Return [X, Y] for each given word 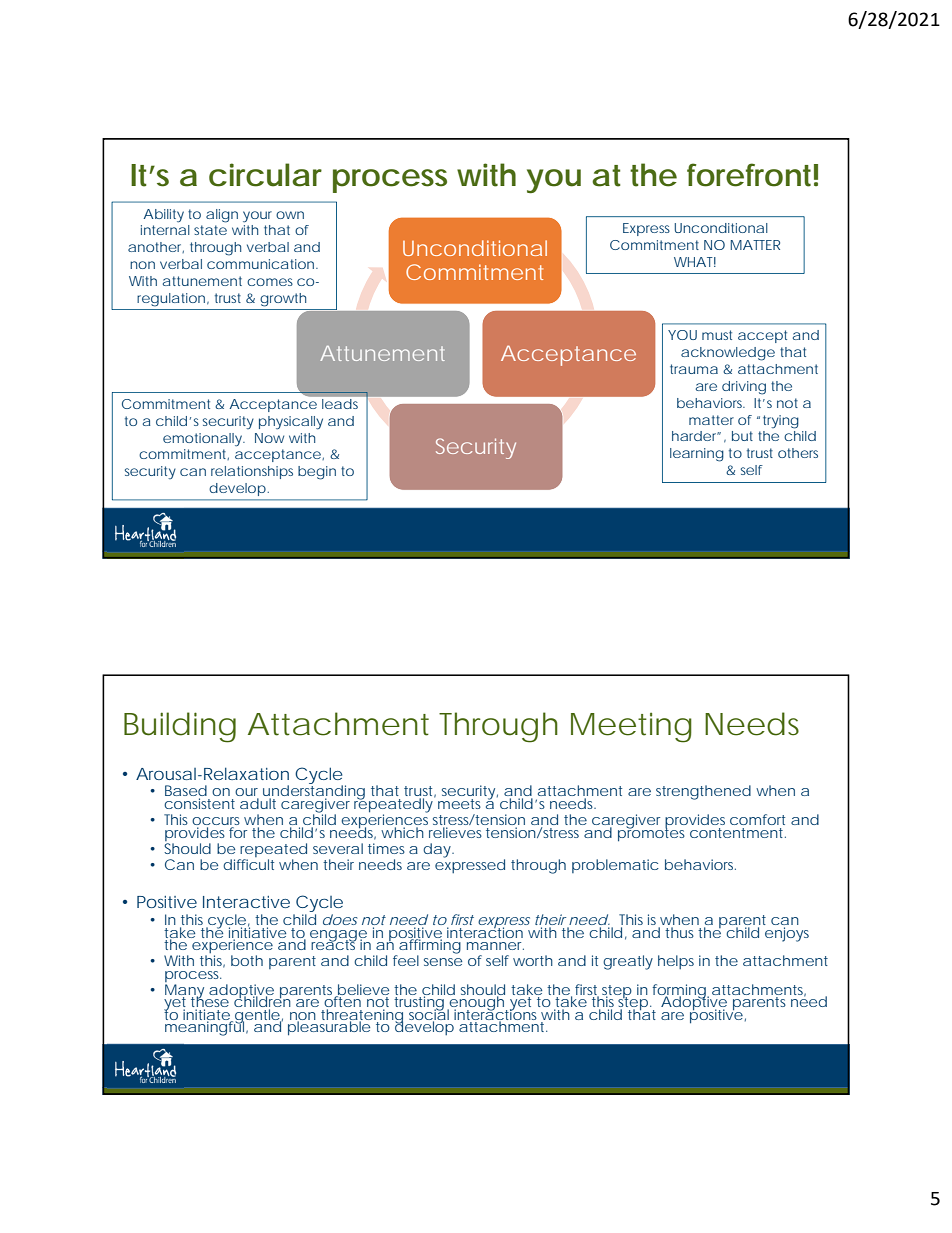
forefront [752, 175]
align [222, 216]
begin [317, 473]
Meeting [631, 728]
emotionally [204, 440]
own [290, 215]
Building [180, 727]
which [402, 832]
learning [697, 455]
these [211, 1002]
